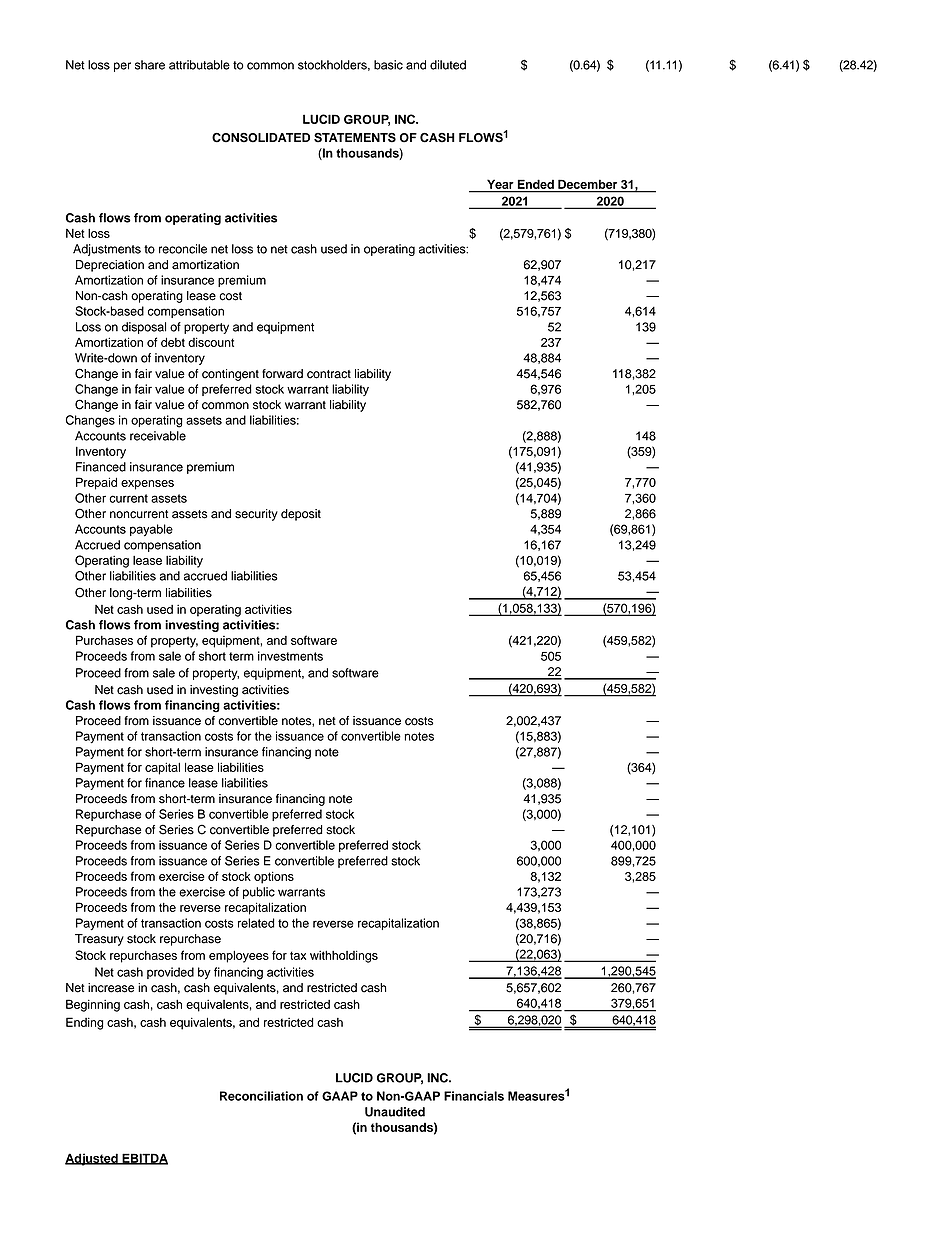 This screenshot has width=952, height=1233. Describe the element at coordinates (474, 1096) in the screenshot. I see `Financials` at that location.
